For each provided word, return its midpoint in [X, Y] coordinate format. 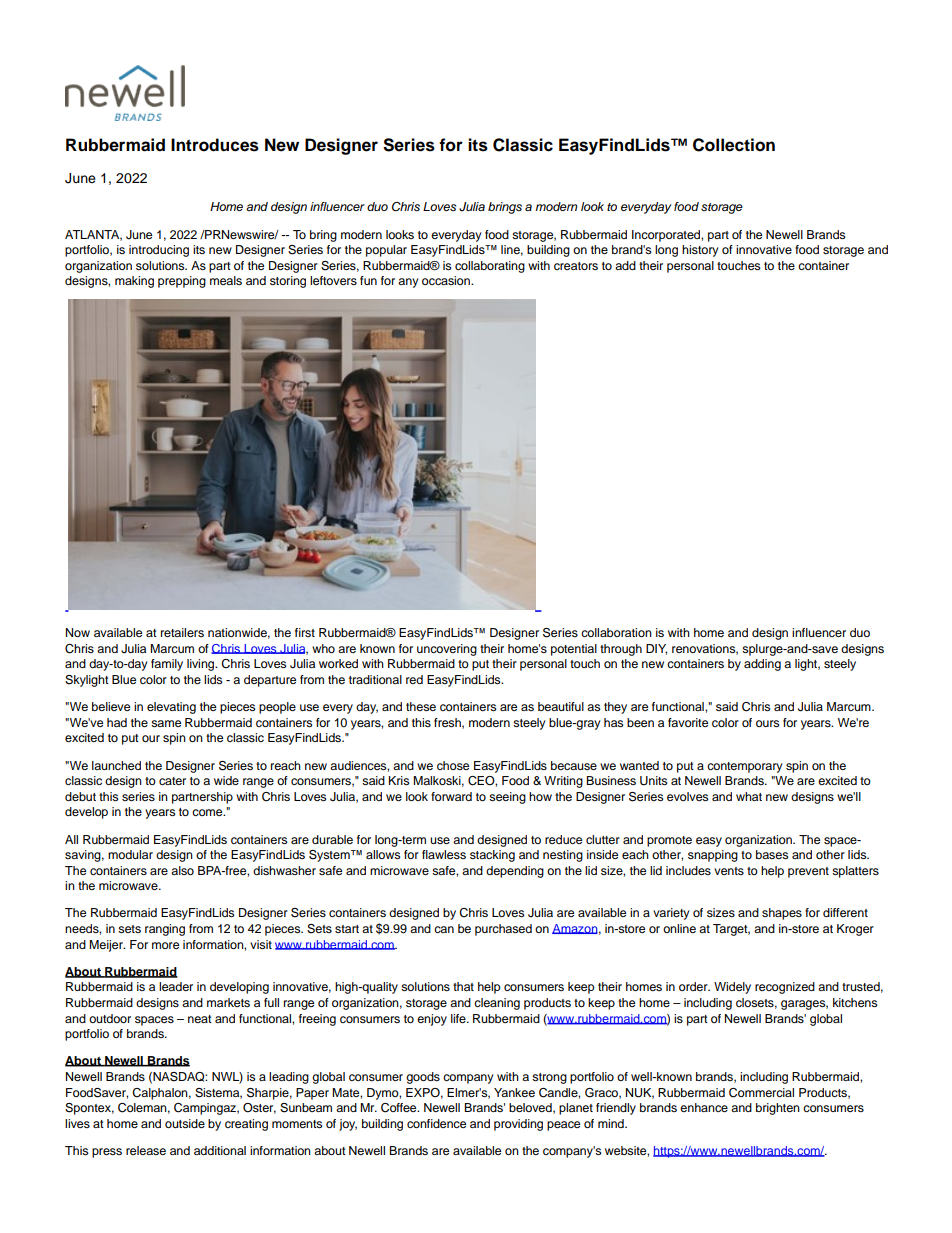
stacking [492, 856]
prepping [182, 282]
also [182, 870]
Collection [734, 145]
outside [185, 1123]
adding [762, 665]
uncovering [447, 650]
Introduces [215, 145]
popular [386, 251]
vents [729, 871]
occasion [447, 280]
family [167, 665]
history [700, 251]
